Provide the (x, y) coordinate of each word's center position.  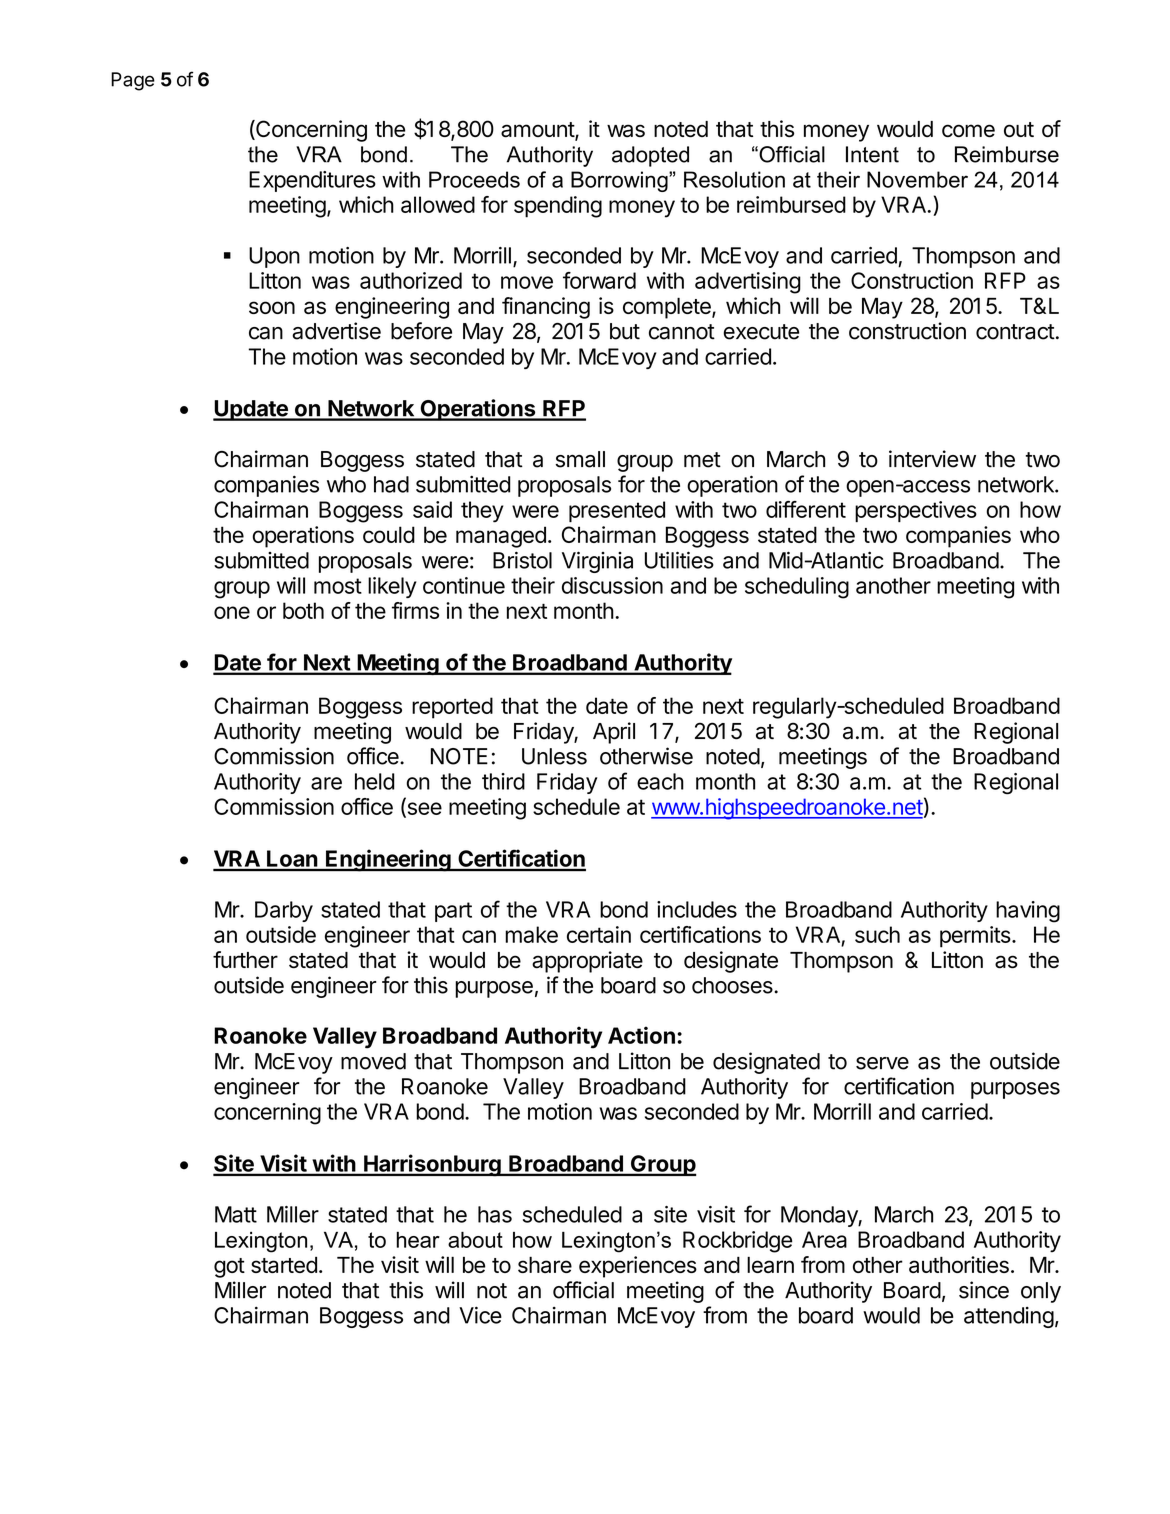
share (545, 1264)
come (968, 130)
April (614, 733)
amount (538, 131)
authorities (959, 1264)
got (229, 1268)
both (303, 610)
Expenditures (312, 181)
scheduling (797, 588)
